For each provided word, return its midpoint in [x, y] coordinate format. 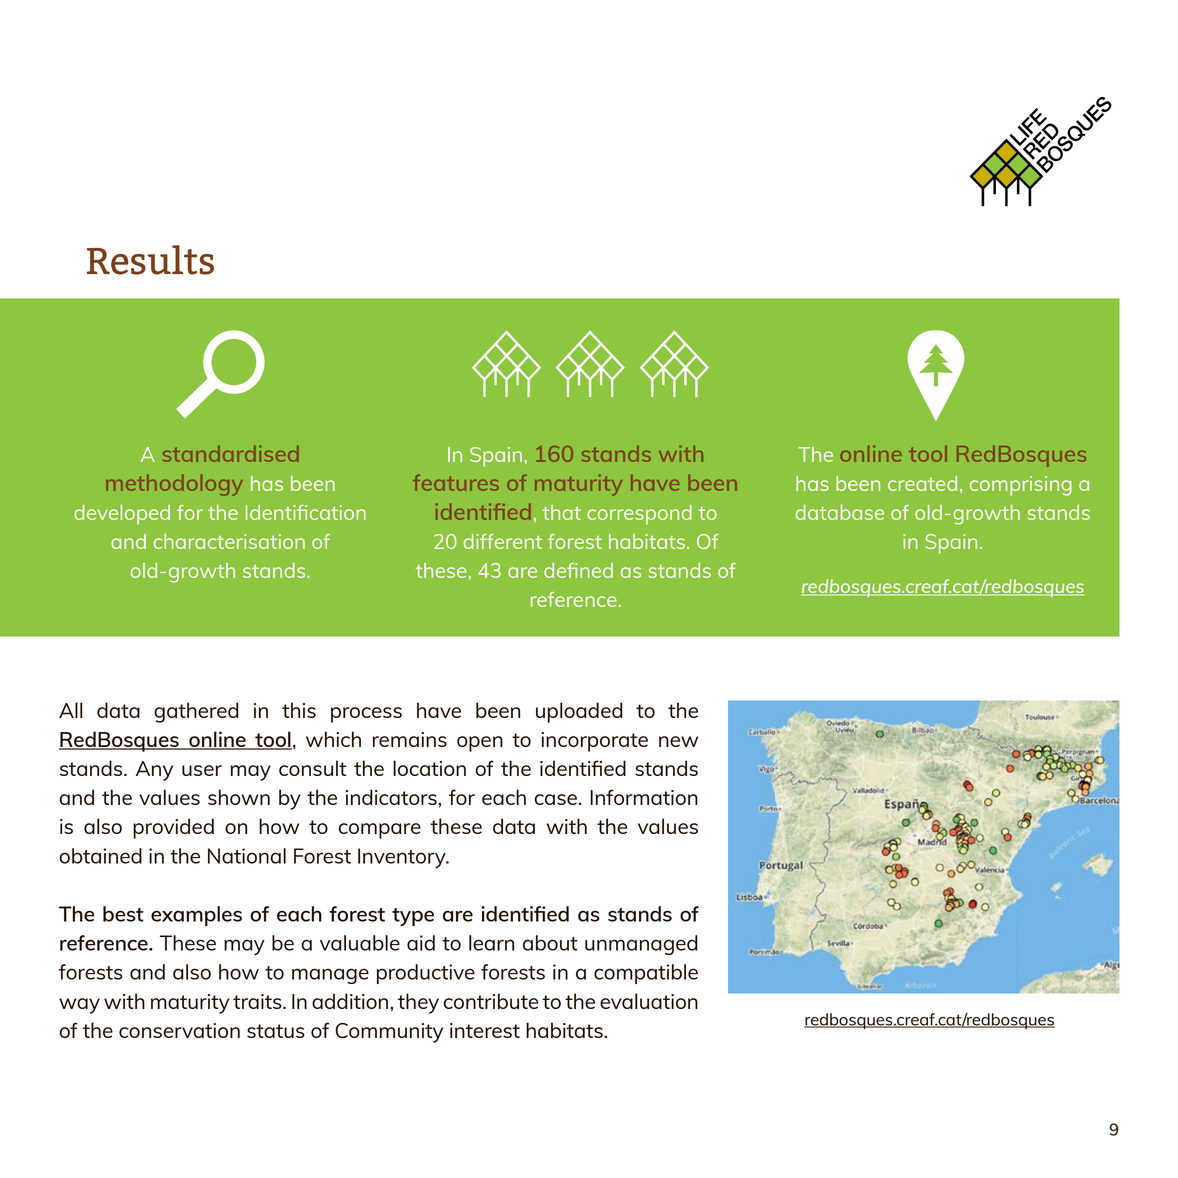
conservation [179, 1030]
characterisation [229, 541]
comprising [1021, 486]
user [202, 770]
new [678, 741]
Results [150, 260]
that [562, 512]
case [555, 799]
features [456, 483]
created [922, 483]
